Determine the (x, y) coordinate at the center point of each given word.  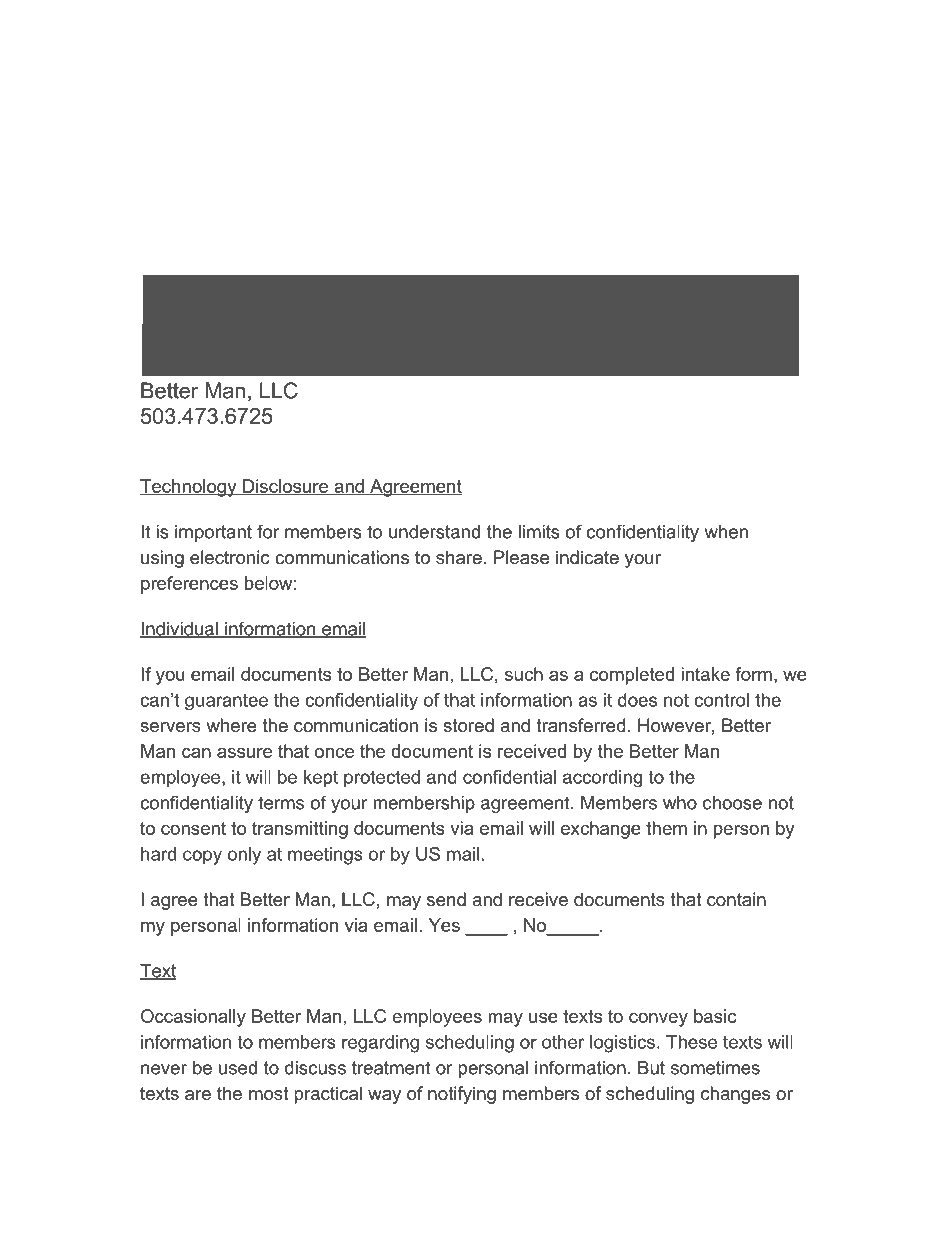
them (666, 828)
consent (193, 828)
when (726, 532)
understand (434, 532)
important (213, 533)
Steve (258, 1162)
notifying (462, 1095)
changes (735, 1095)
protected (382, 778)
